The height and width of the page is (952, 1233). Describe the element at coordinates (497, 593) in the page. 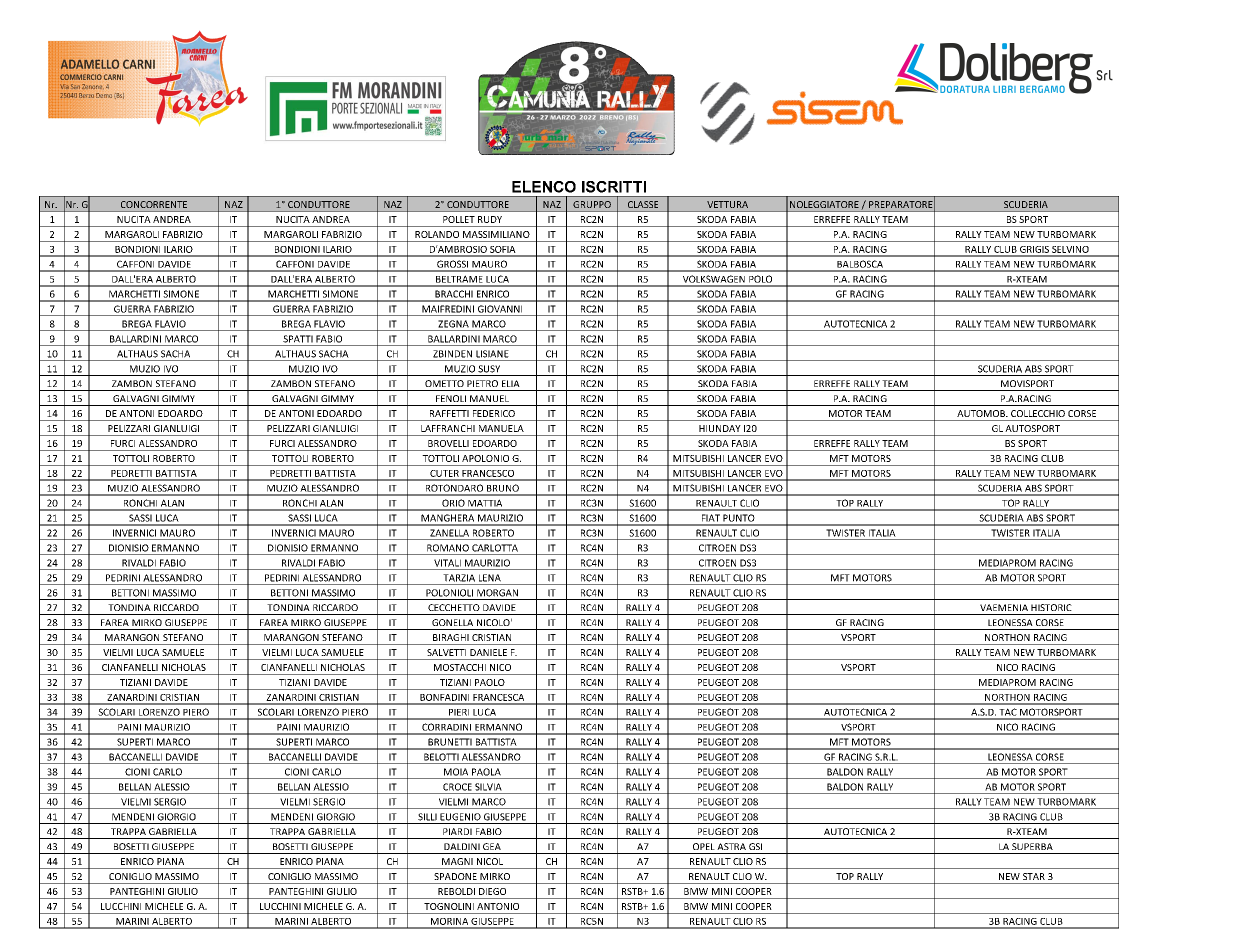

I see `MORGAN` at that location.
